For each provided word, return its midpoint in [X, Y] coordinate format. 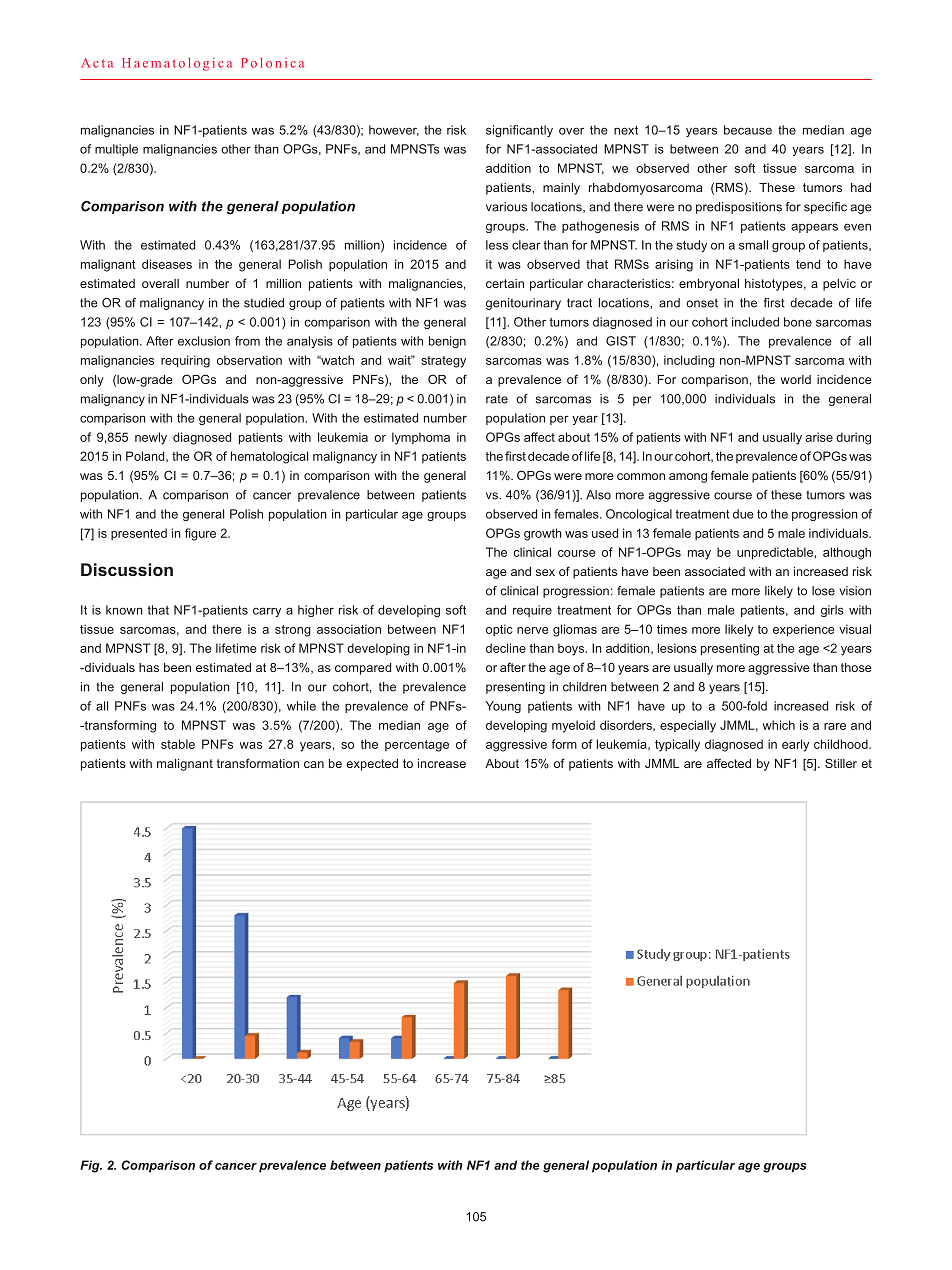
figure [200, 534]
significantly [519, 131]
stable [178, 744]
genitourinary [523, 304]
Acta [97, 63]
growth [543, 534]
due [743, 514]
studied [264, 303]
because [748, 130]
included [755, 322]
